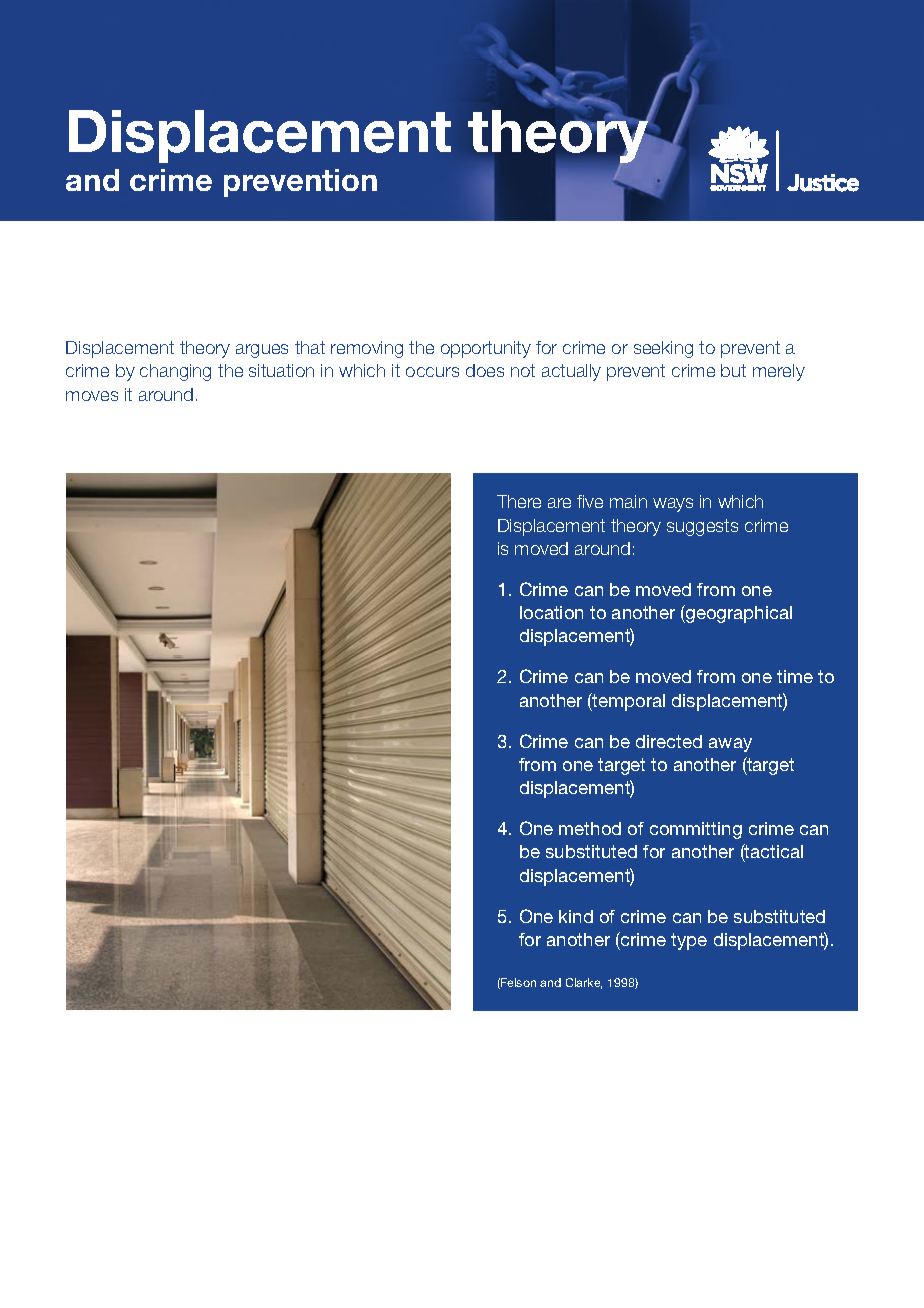 Image resolution: width=924 pixels, height=1308 pixels. I want to click on changing, so click(175, 372).
